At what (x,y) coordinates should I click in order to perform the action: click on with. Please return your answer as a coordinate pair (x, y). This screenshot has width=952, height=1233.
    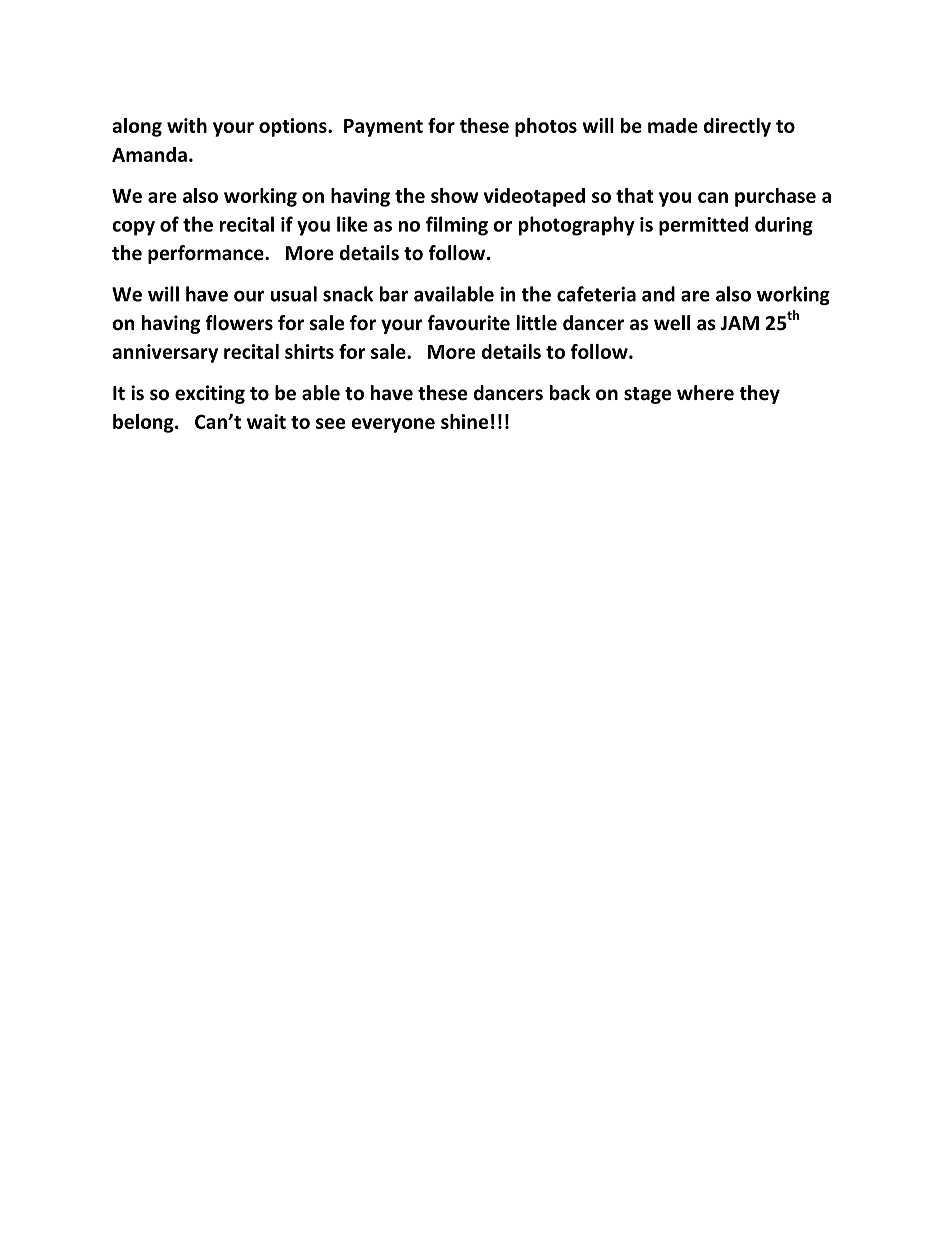
    Looking at the image, I should click on (187, 125).
